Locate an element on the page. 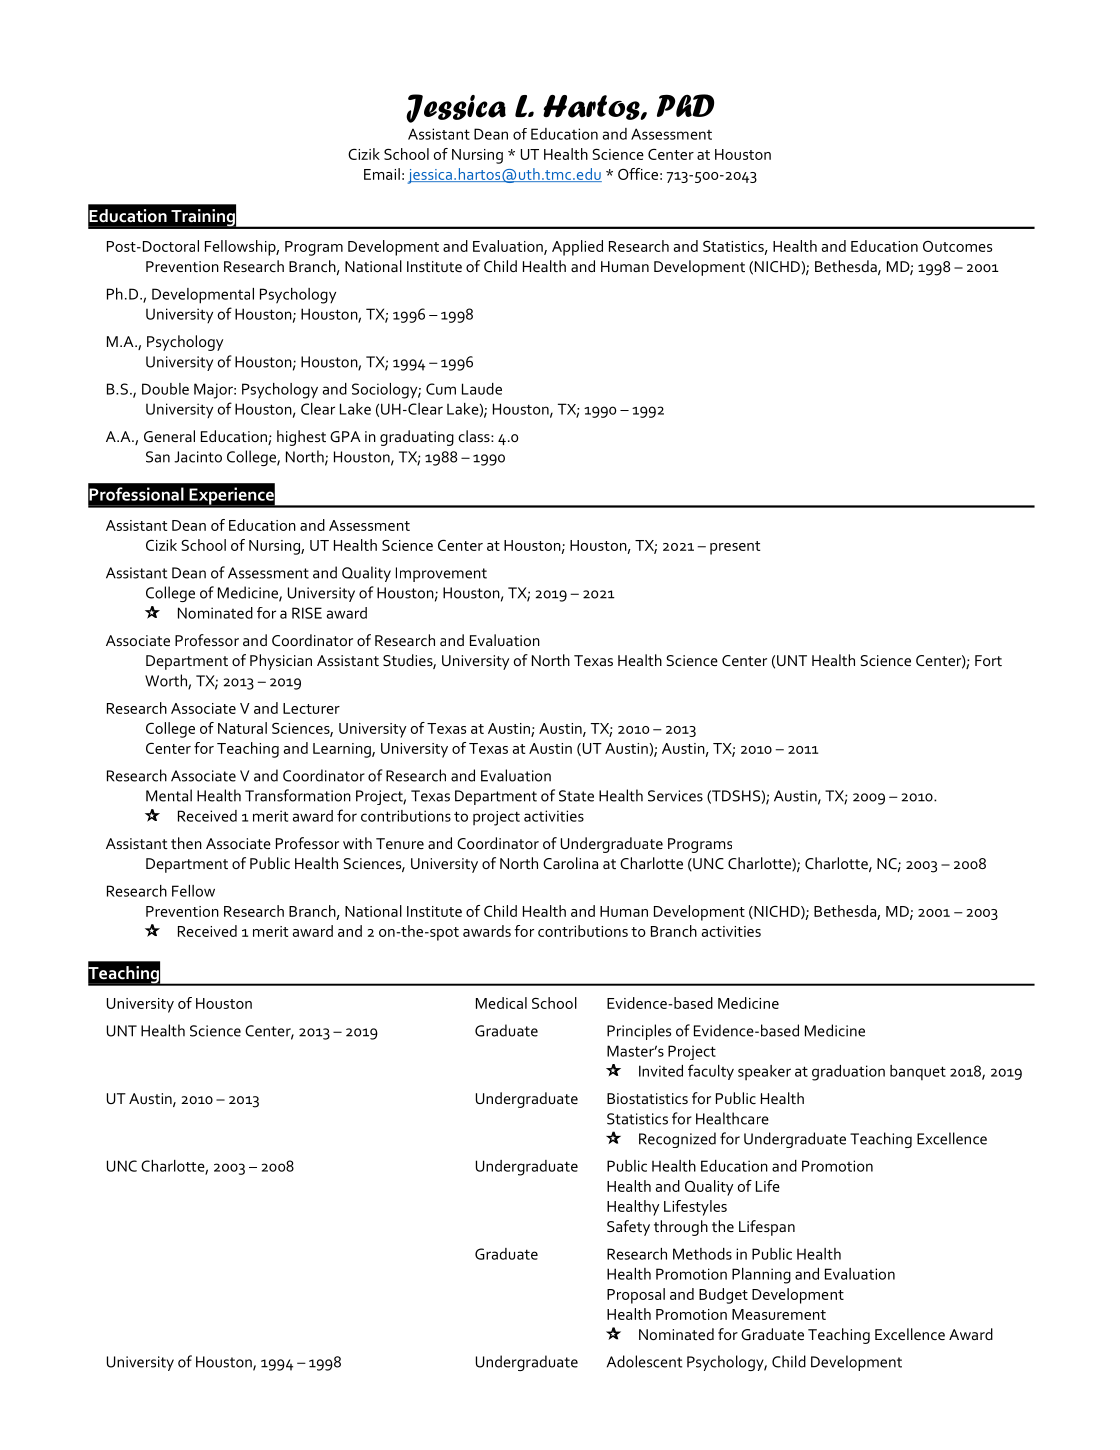 This page has height=1450, width=1120. Measurement is located at coordinates (779, 1314).
